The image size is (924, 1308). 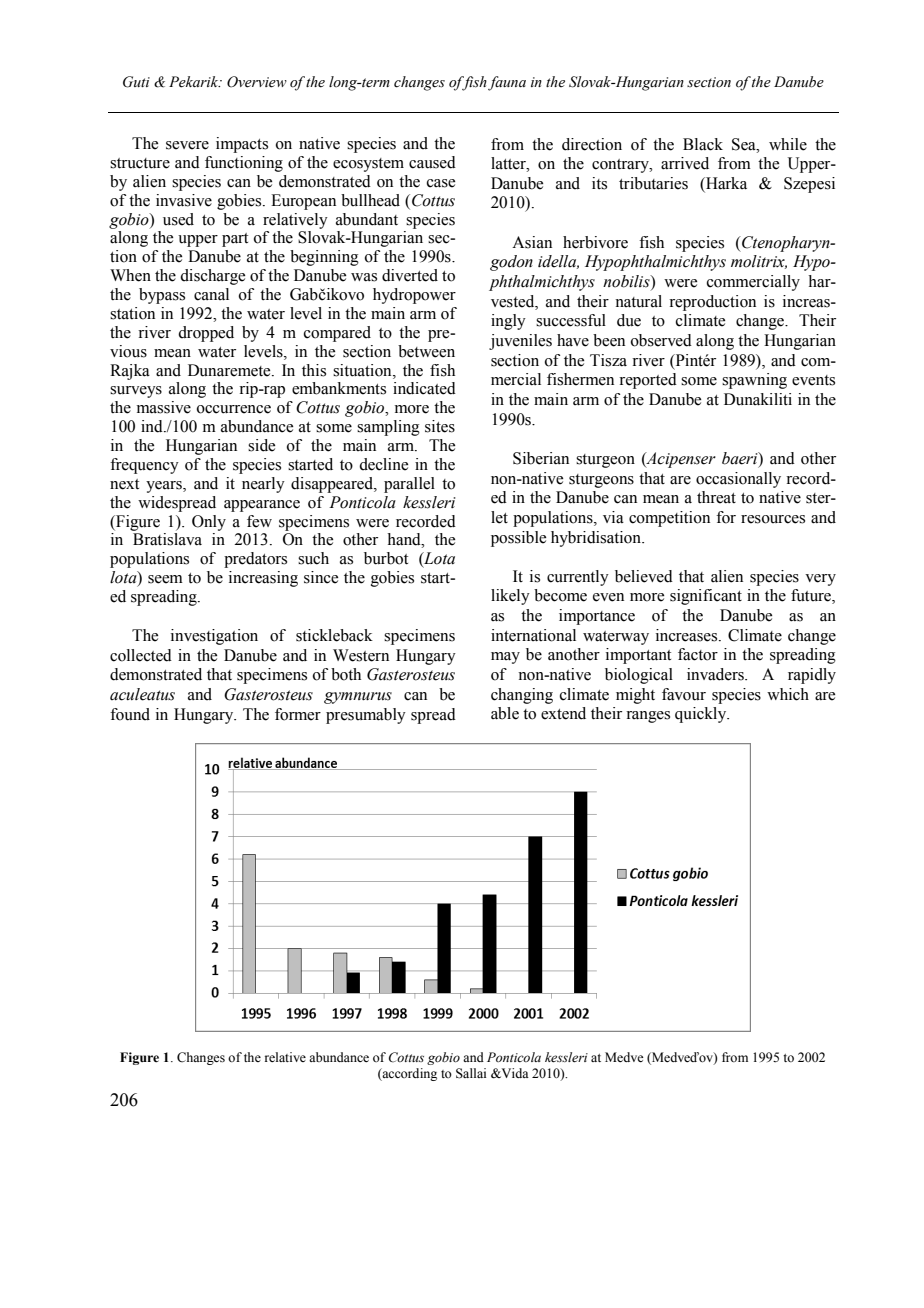 What do you see at coordinates (738, 480) in the page?
I see `occasionally` at bounding box center [738, 480].
